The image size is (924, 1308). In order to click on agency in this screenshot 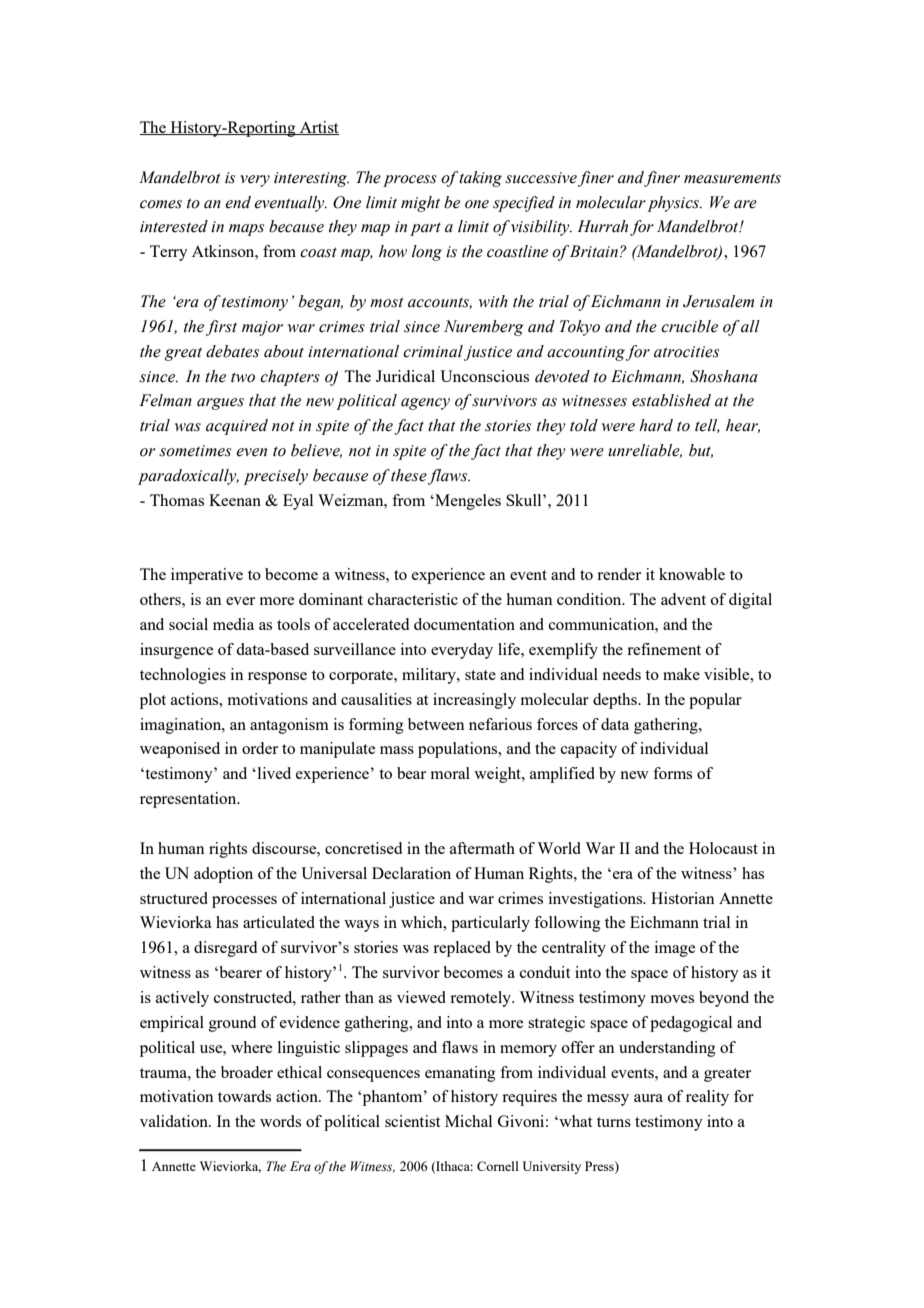, I will do `click(425, 404)`.
